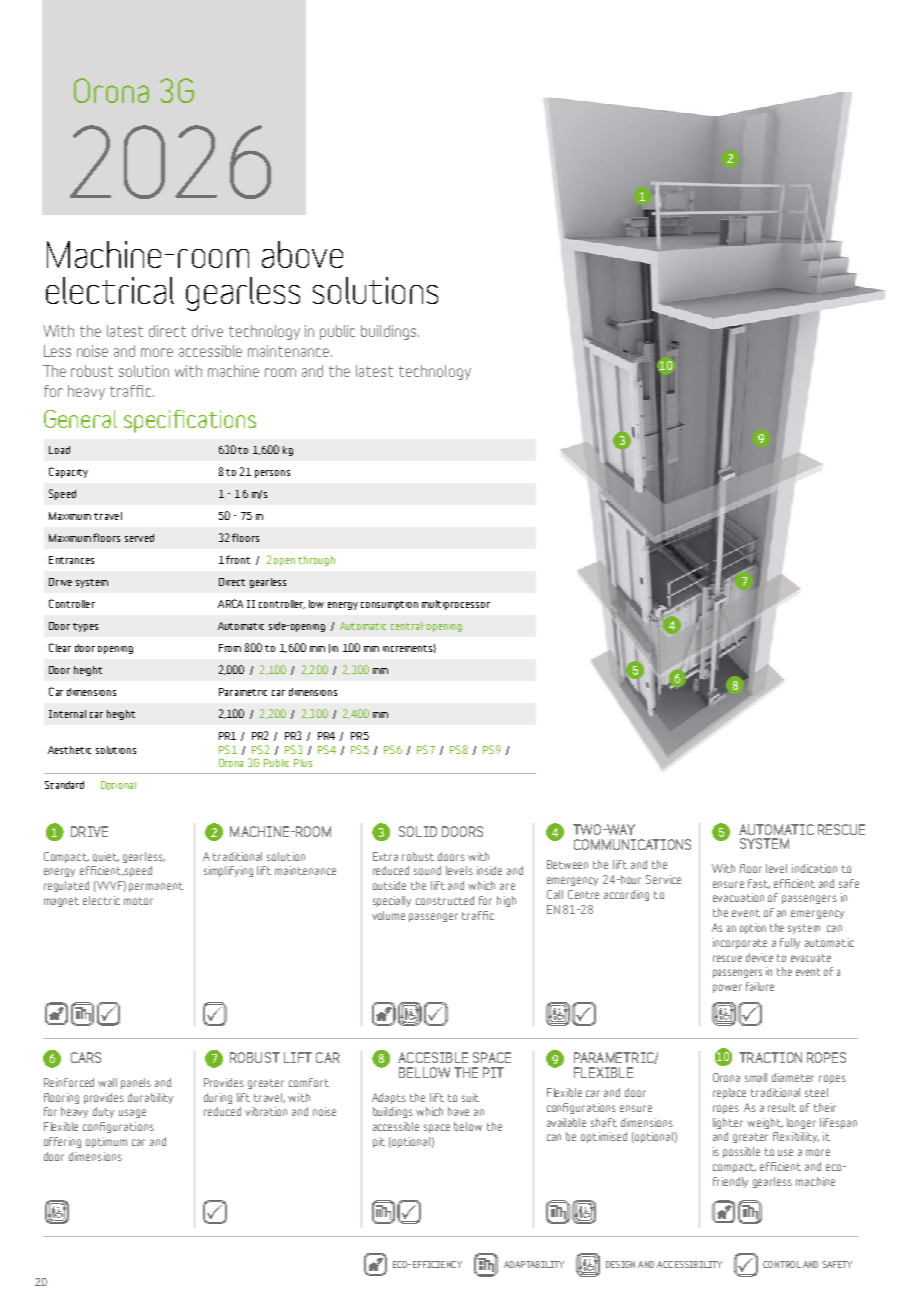 The width and height of the page is (924, 1308). What do you see at coordinates (69, 750) in the page?
I see `Aesthetic` at bounding box center [69, 750].
